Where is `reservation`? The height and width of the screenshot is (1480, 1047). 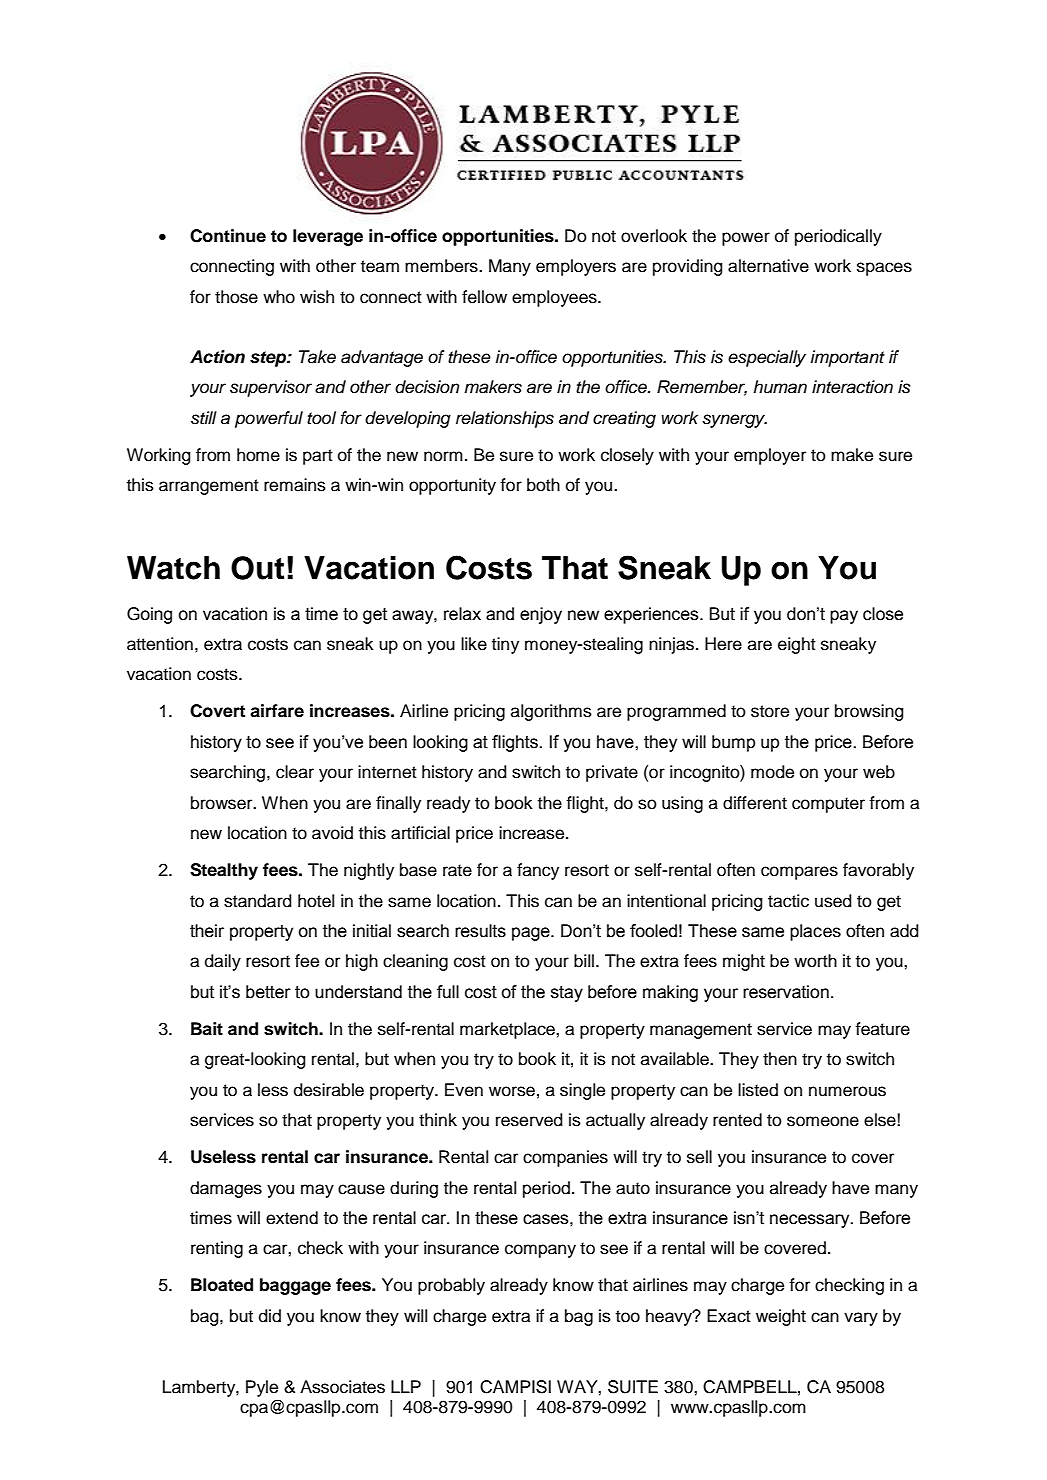
reservation is located at coordinates (786, 992).
